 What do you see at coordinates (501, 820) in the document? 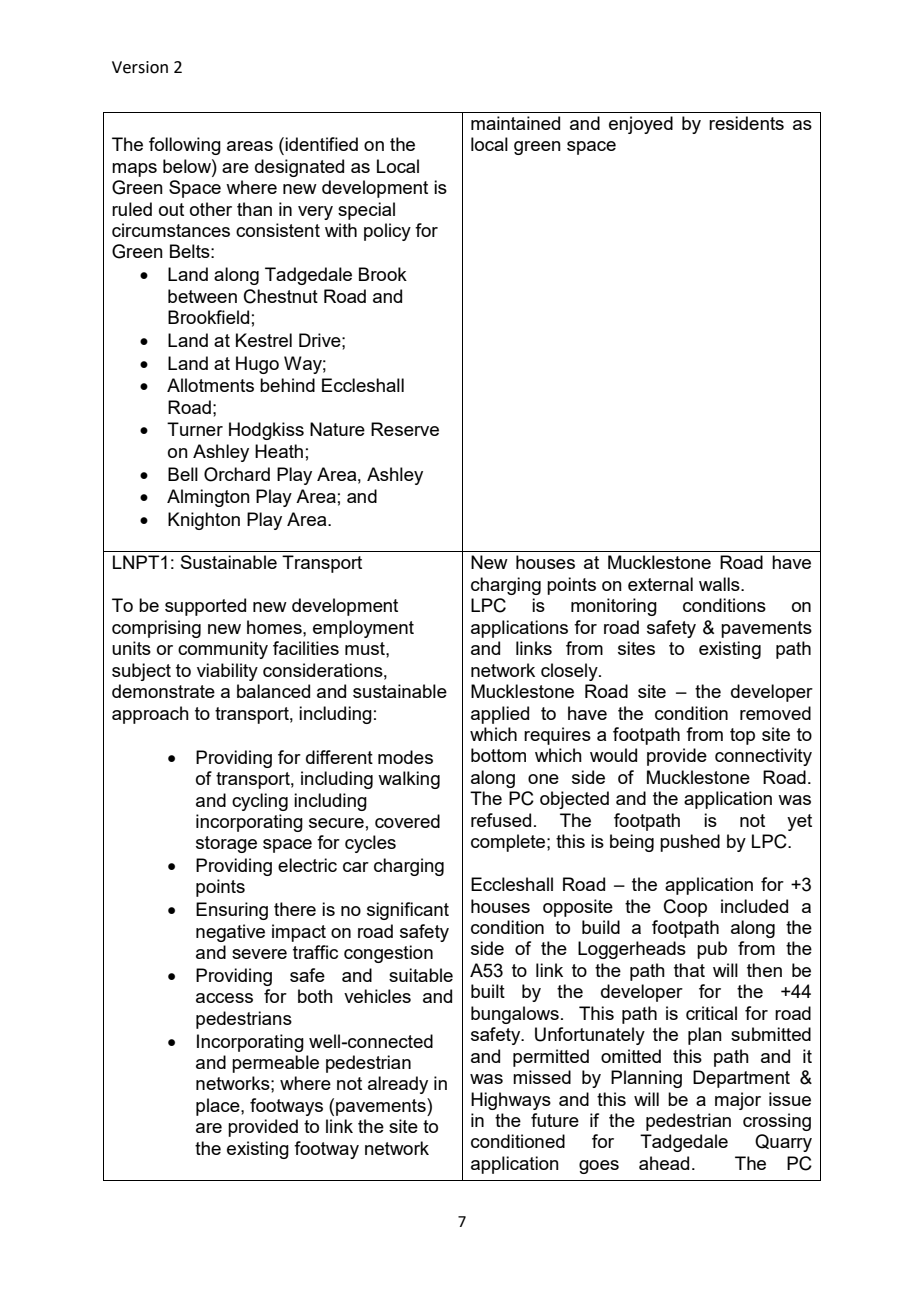
I see `refused` at bounding box center [501, 820].
